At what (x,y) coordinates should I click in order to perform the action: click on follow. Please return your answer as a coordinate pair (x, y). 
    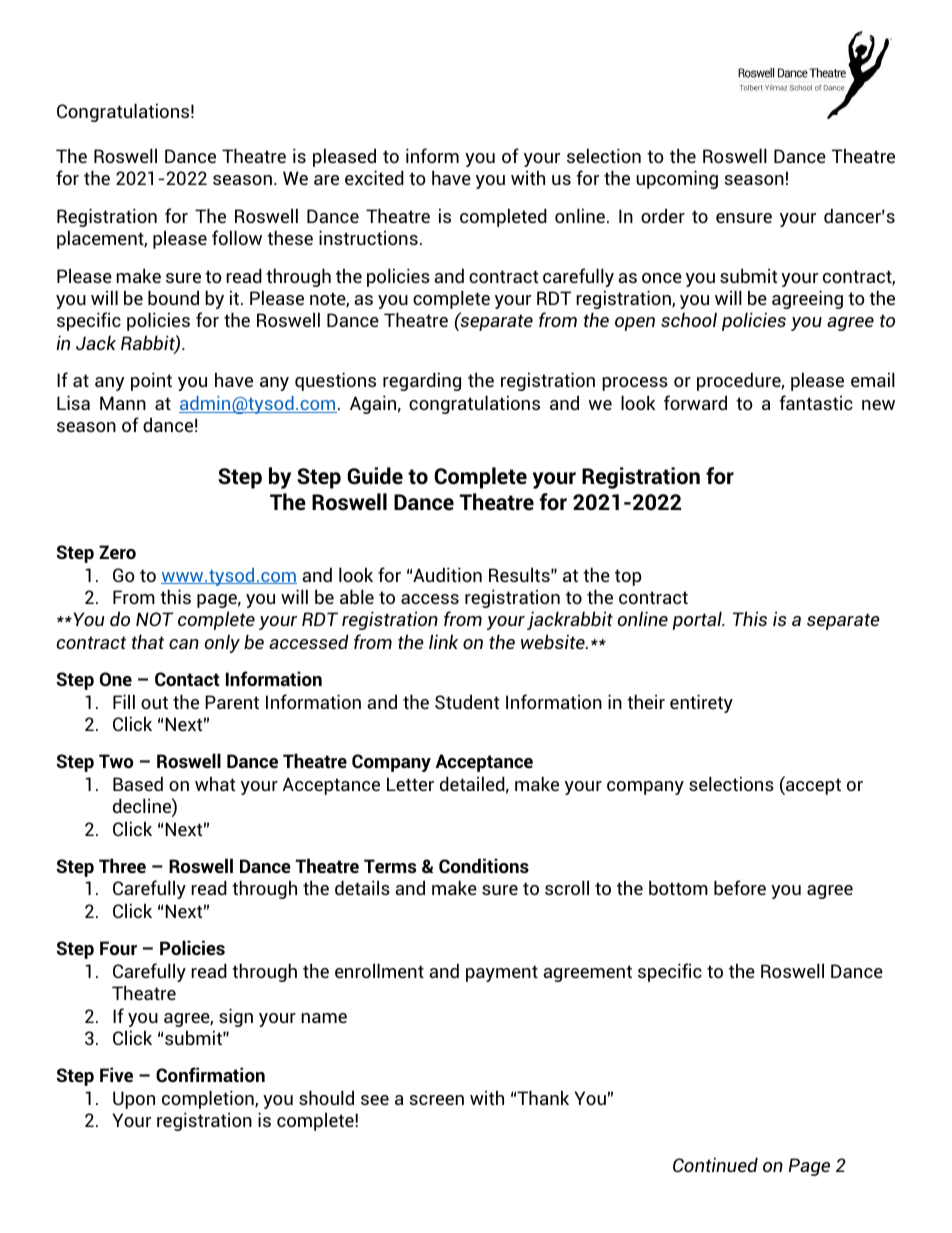
    Looking at the image, I should click on (237, 237).
